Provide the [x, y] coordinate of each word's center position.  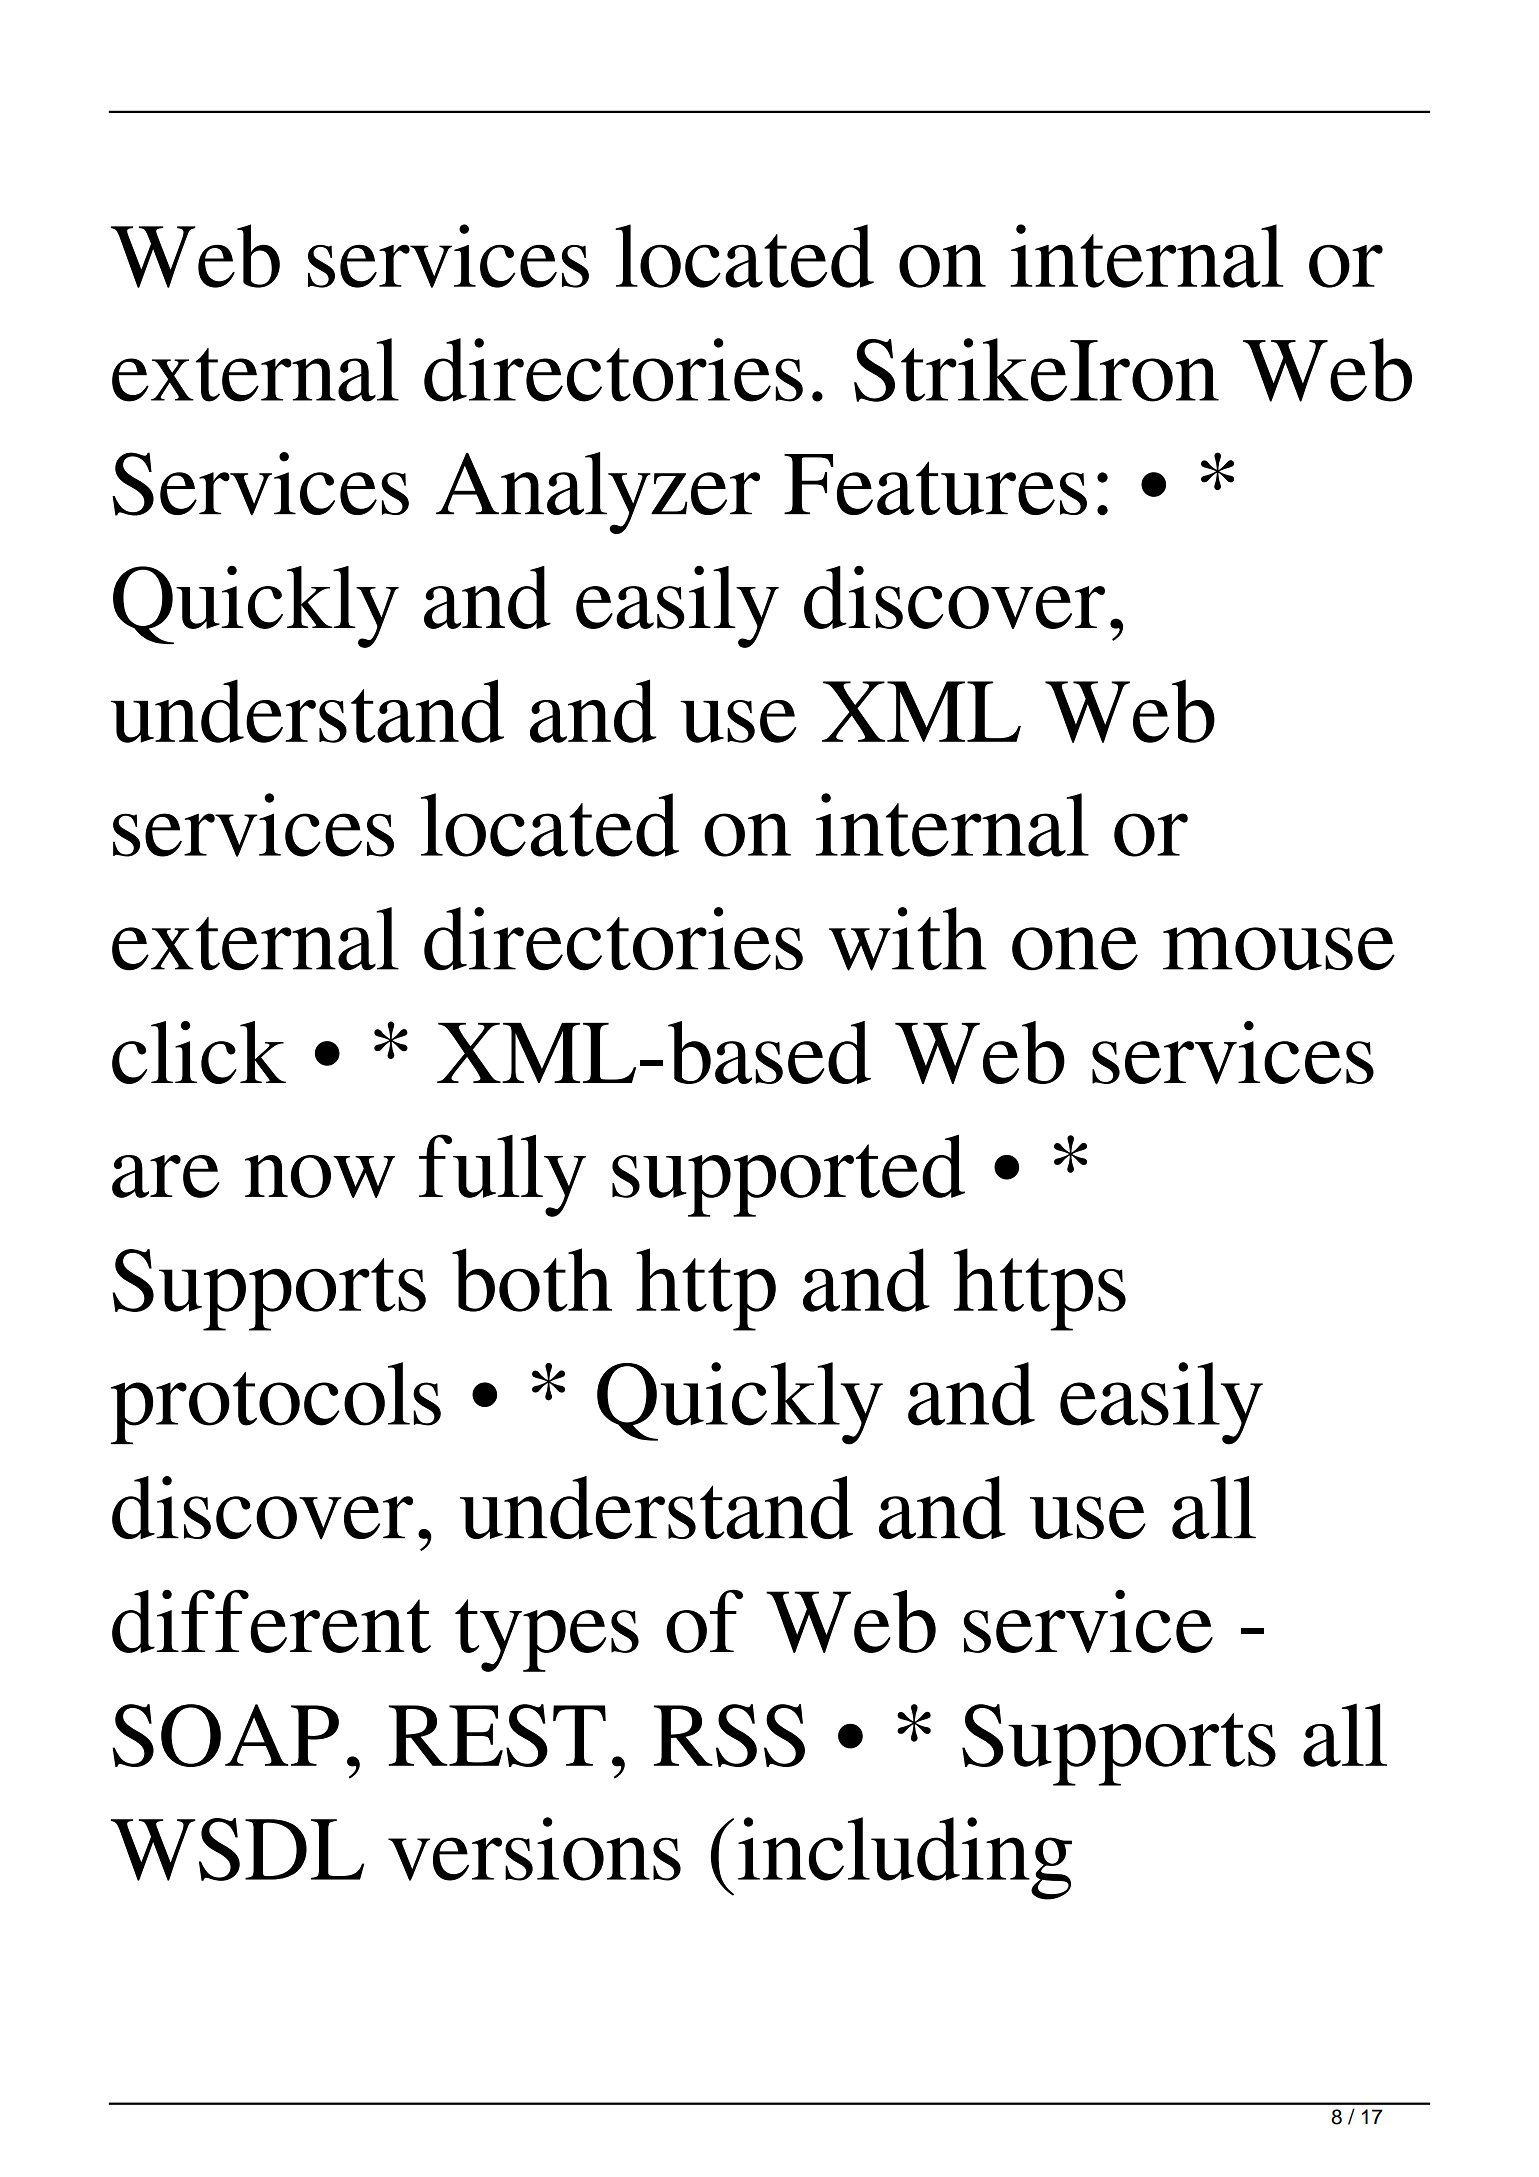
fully [502, 1175]
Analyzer [598, 493]
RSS [729, 1735]
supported [788, 1175]
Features [935, 484]
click [199, 1052]
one [1075, 949]
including [905, 1858]
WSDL [237, 1849]
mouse [1279, 949]
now [320, 1176]
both [532, 1280]
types [547, 1635]
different [271, 1621]
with [908, 939]
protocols [276, 1403]
